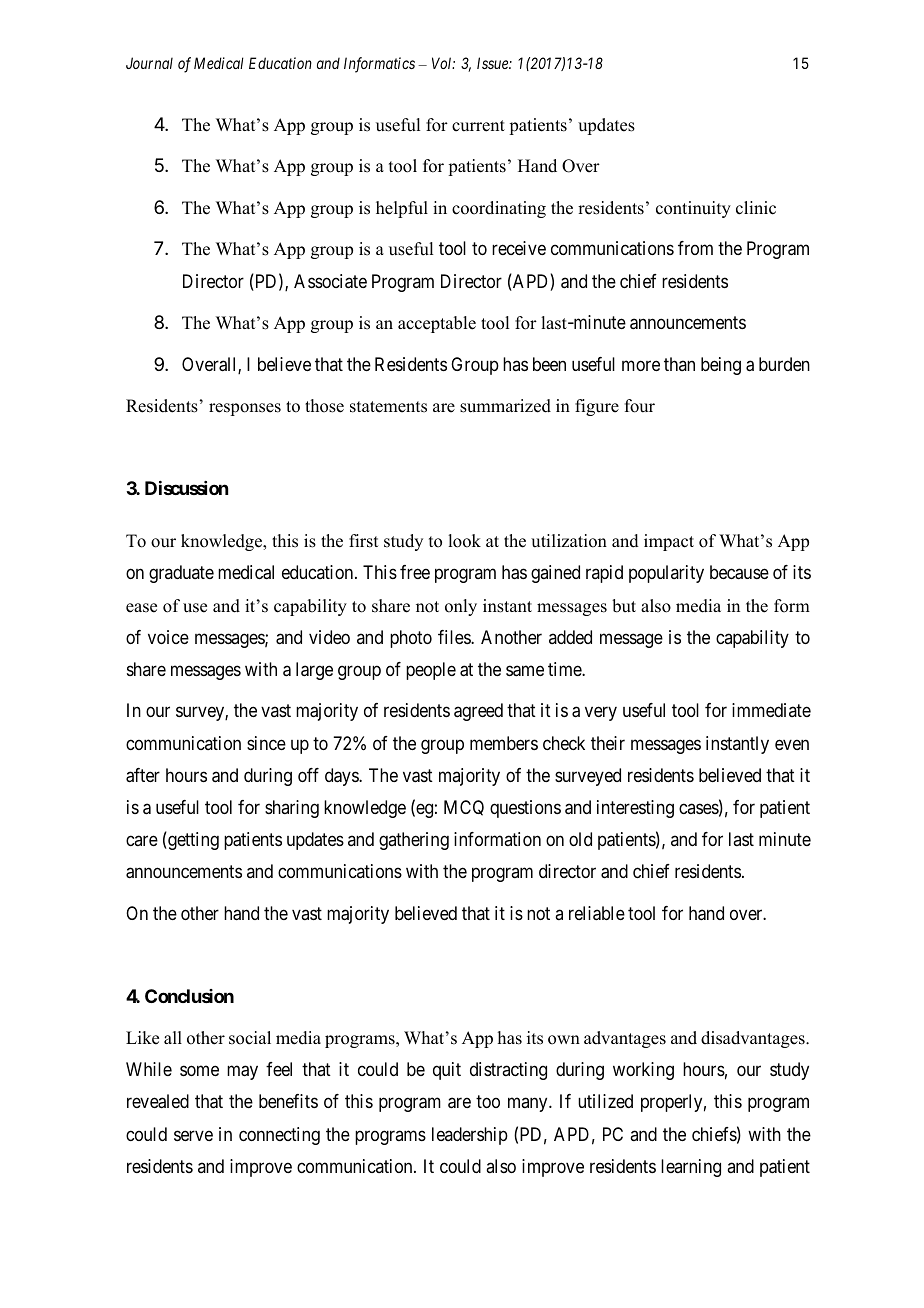 The width and height of the document is (924, 1308). What do you see at coordinates (149, 63) in the document?
I see `Journal` at bounding box center [149, 63].
